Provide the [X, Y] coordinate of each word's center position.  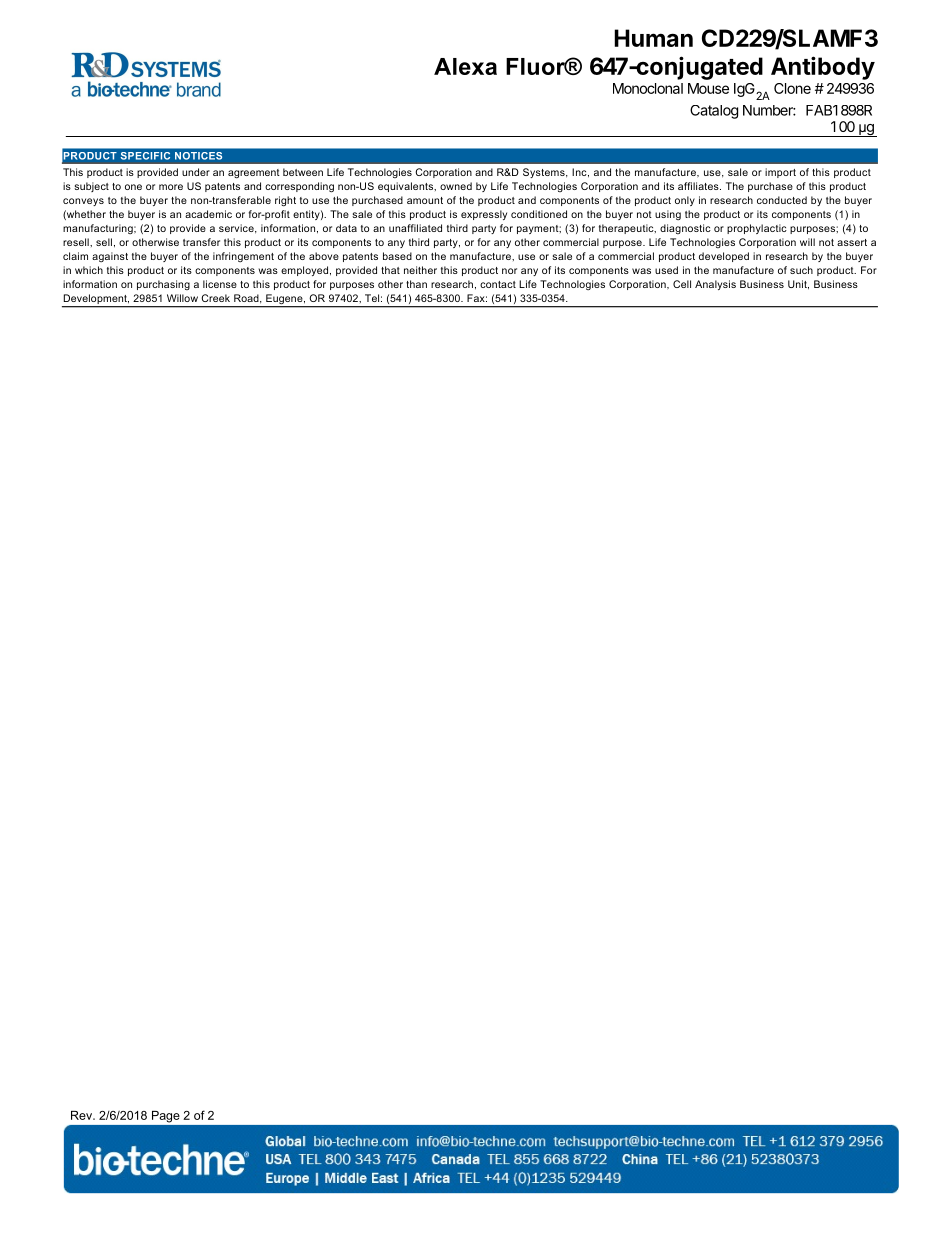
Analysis [715, 285]
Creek [215, 298]
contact [498, 284]
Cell [682, 284]
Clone [792, 88]
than [416, 284]
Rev [82, 1115]
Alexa [465, 66]
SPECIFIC [145, 156]
